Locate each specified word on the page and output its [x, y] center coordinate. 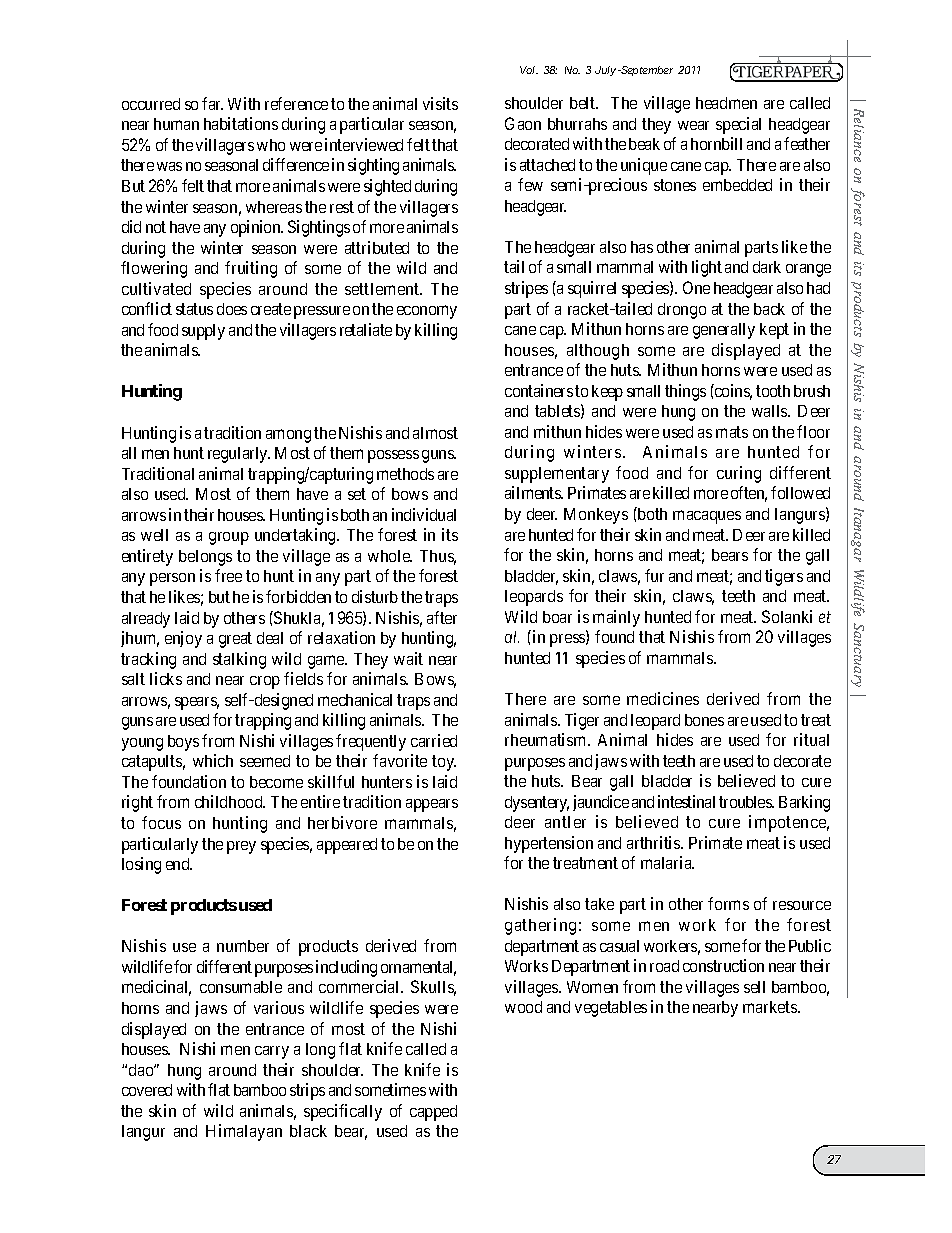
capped [433, 1113]
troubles [746, 802]
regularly [239, 455]
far [212, 103]
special [738, 125]
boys [183, 743]
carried [434, 740]
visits [440, 103]
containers [539, 390]
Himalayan [244, 1132]
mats [732, 432]
